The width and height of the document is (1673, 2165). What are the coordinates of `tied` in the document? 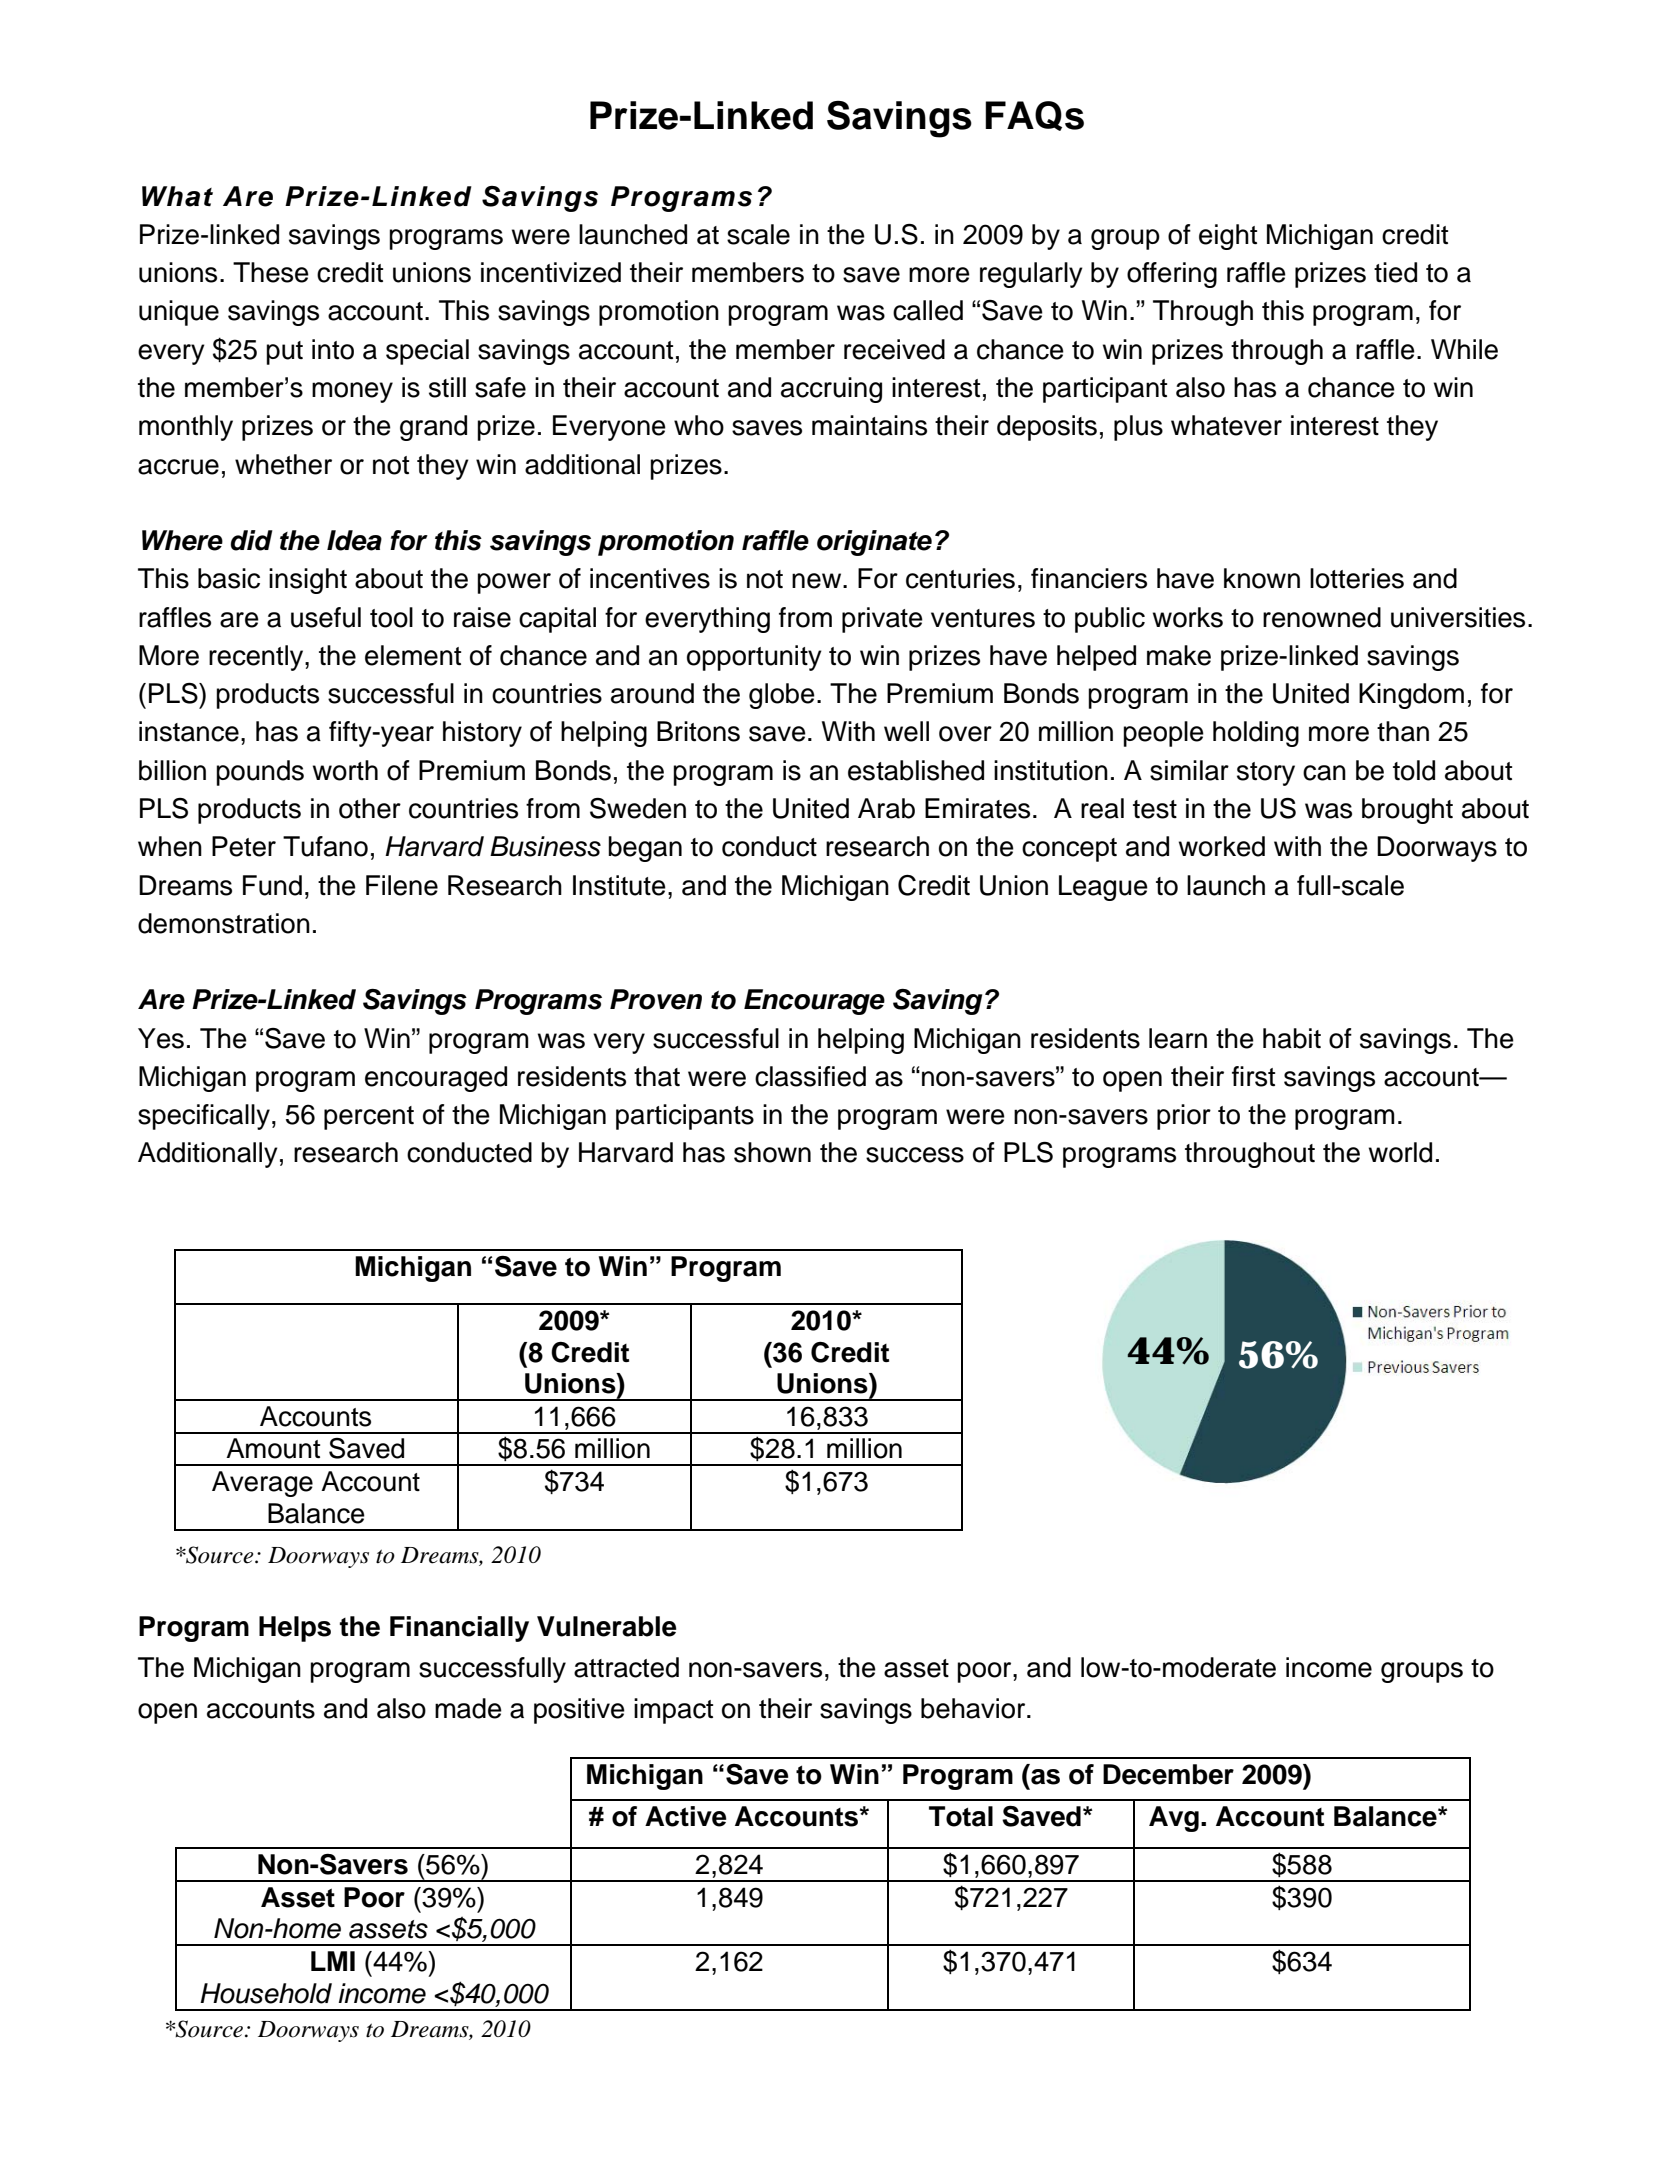 It's located at (1395, 272).
